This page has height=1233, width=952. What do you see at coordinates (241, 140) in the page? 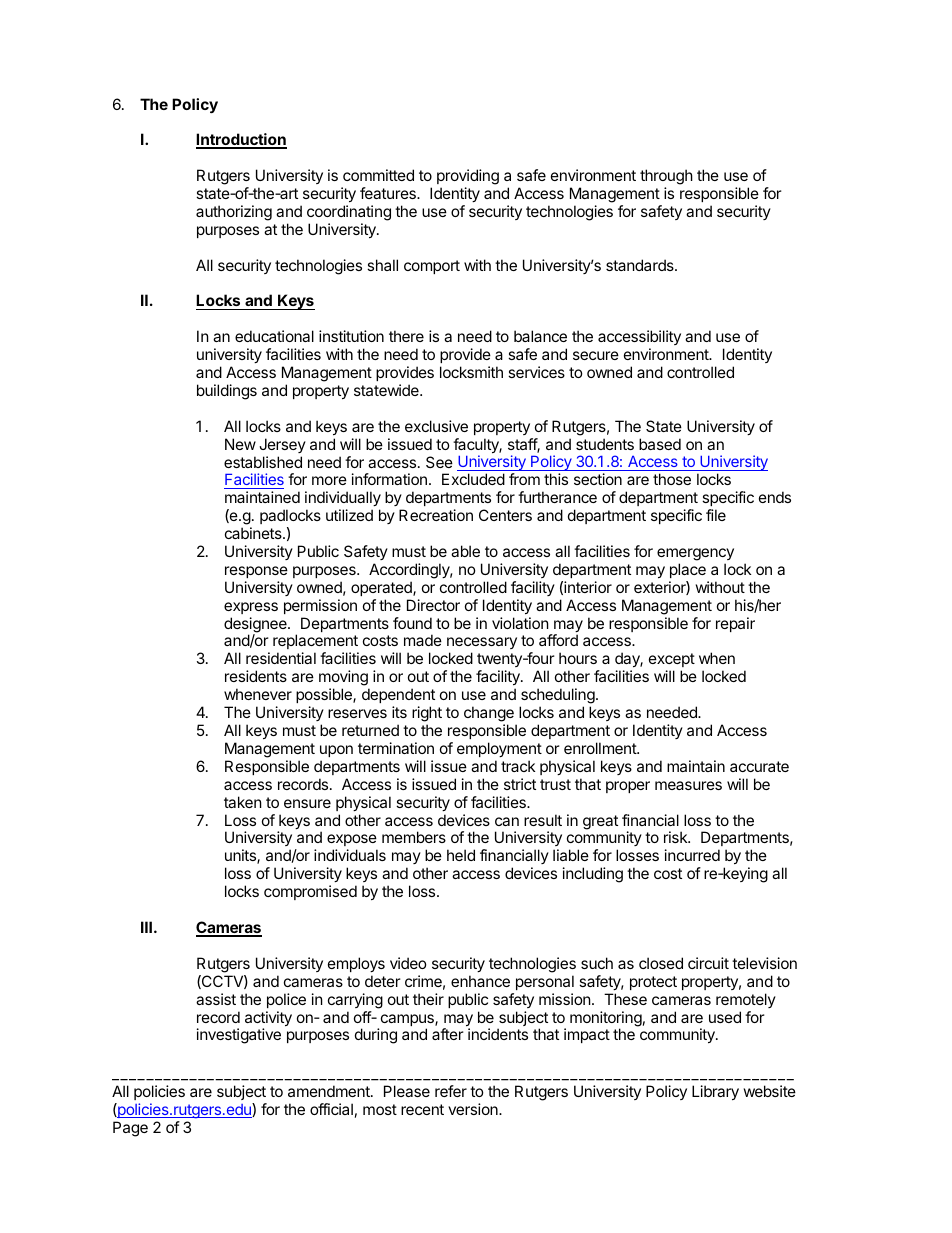
I see `Introduction` at bounding box center [241, 140].
